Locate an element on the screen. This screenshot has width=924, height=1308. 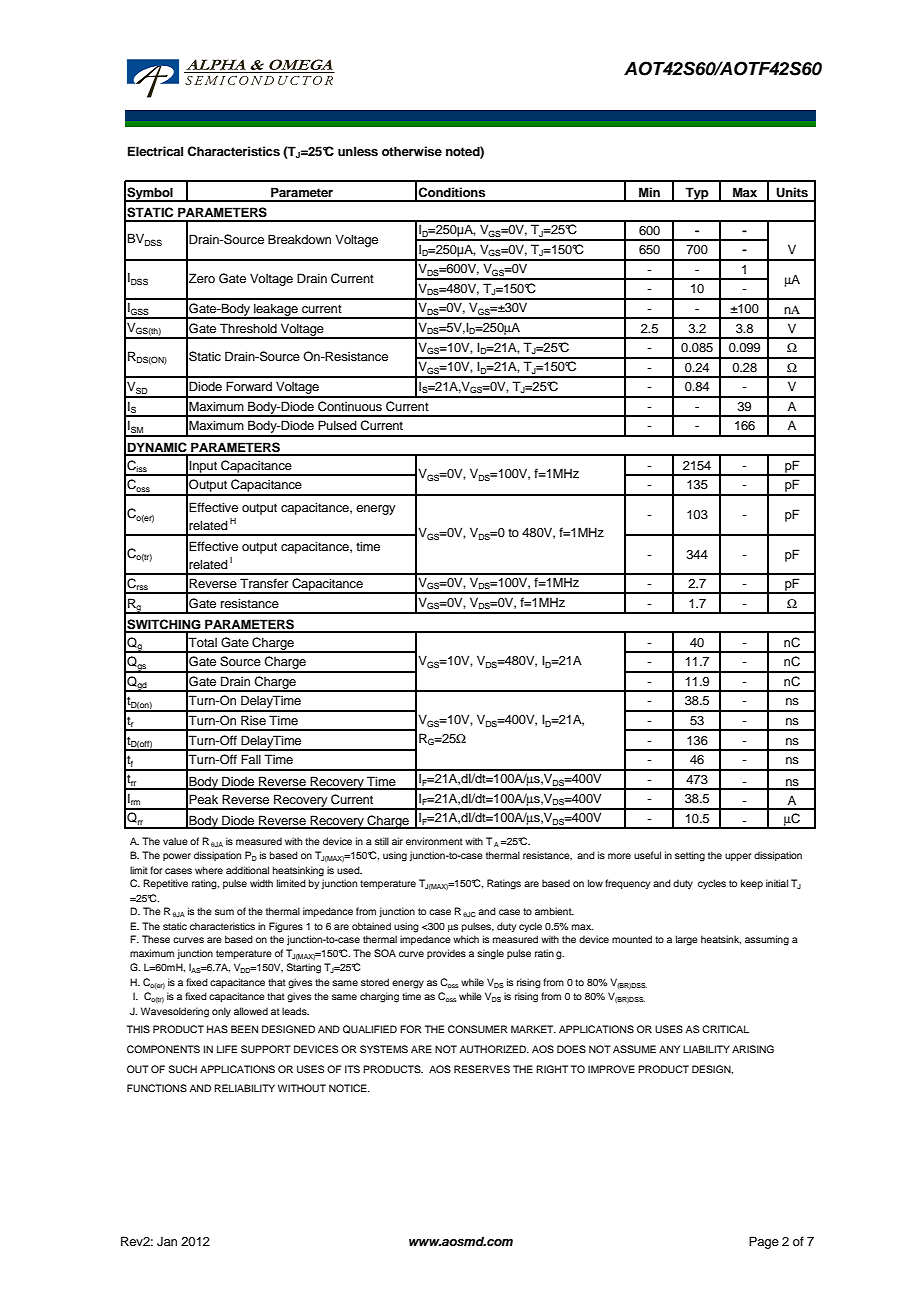
otherwise is located at coordinates (412, 151).
